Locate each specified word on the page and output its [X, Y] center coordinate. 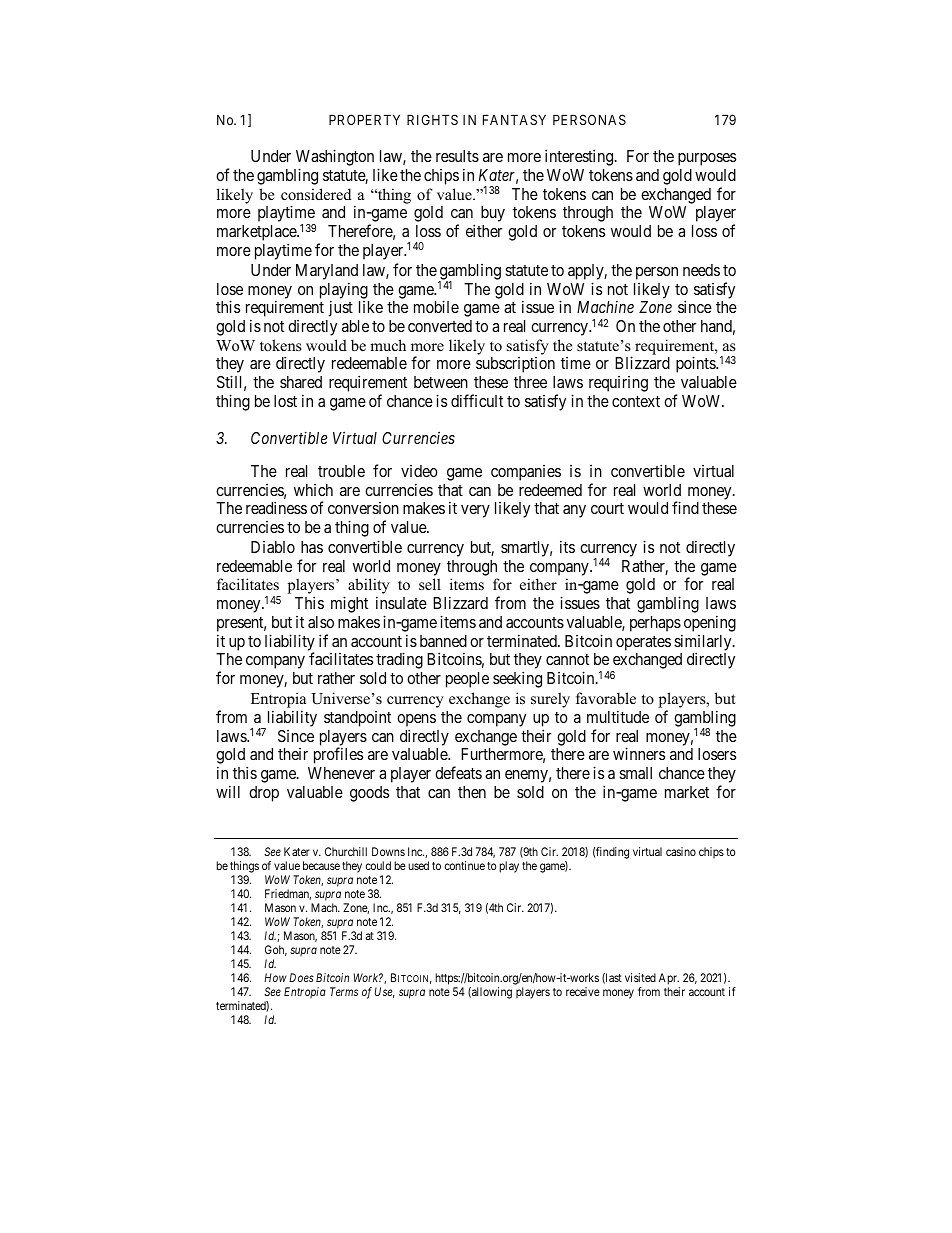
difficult [477, 400]
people [467, 680]
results [457, 156]
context [636, 401]
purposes [707, 159]
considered [316, 194]
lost [285, 401]
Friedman [288, 894]
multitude [618, 716]
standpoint [357, 719]
